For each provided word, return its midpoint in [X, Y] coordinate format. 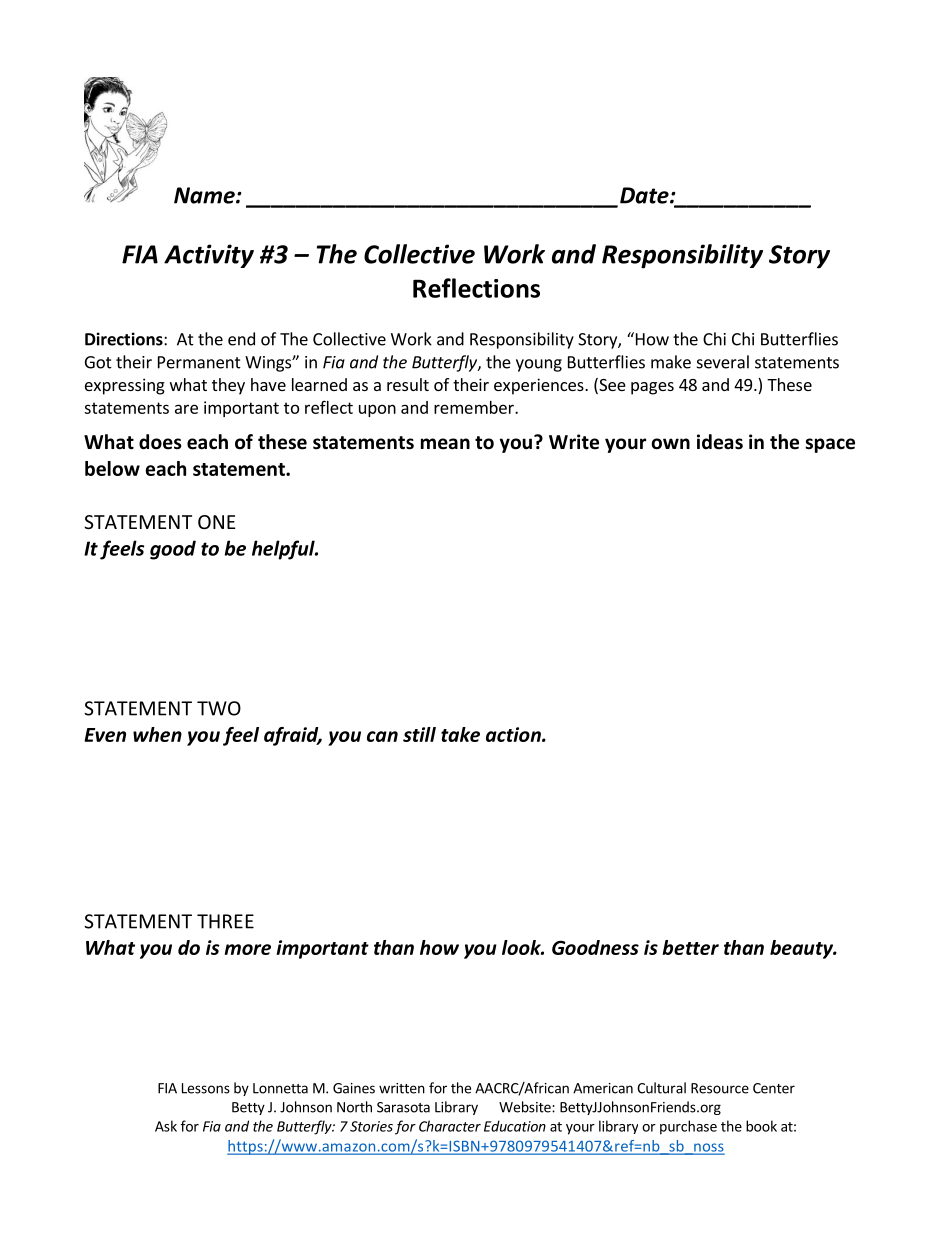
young [539, 365]
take [460, 734]
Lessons [206, 1088]
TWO [219, 708]
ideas [720, 442]
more [247, 949]
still [419, 734]
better [691, 947]
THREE [225, 921]
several [723, 362]
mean [445, 444]
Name [205, 195]
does [160, 442]
